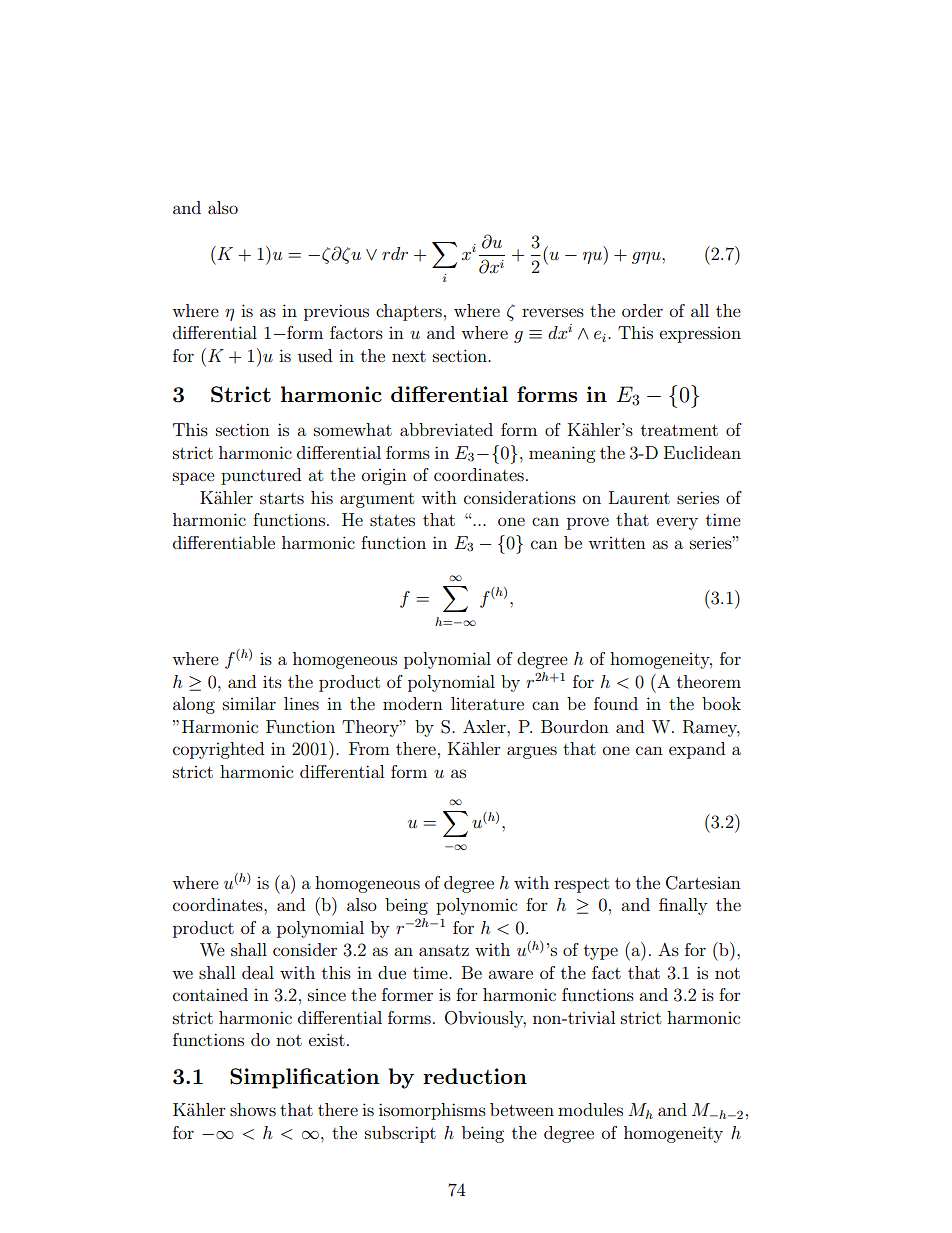 This document has height=1233, width=952. Describe the element at coordinates (683, 906) in the document. I see `finally` at that location.
